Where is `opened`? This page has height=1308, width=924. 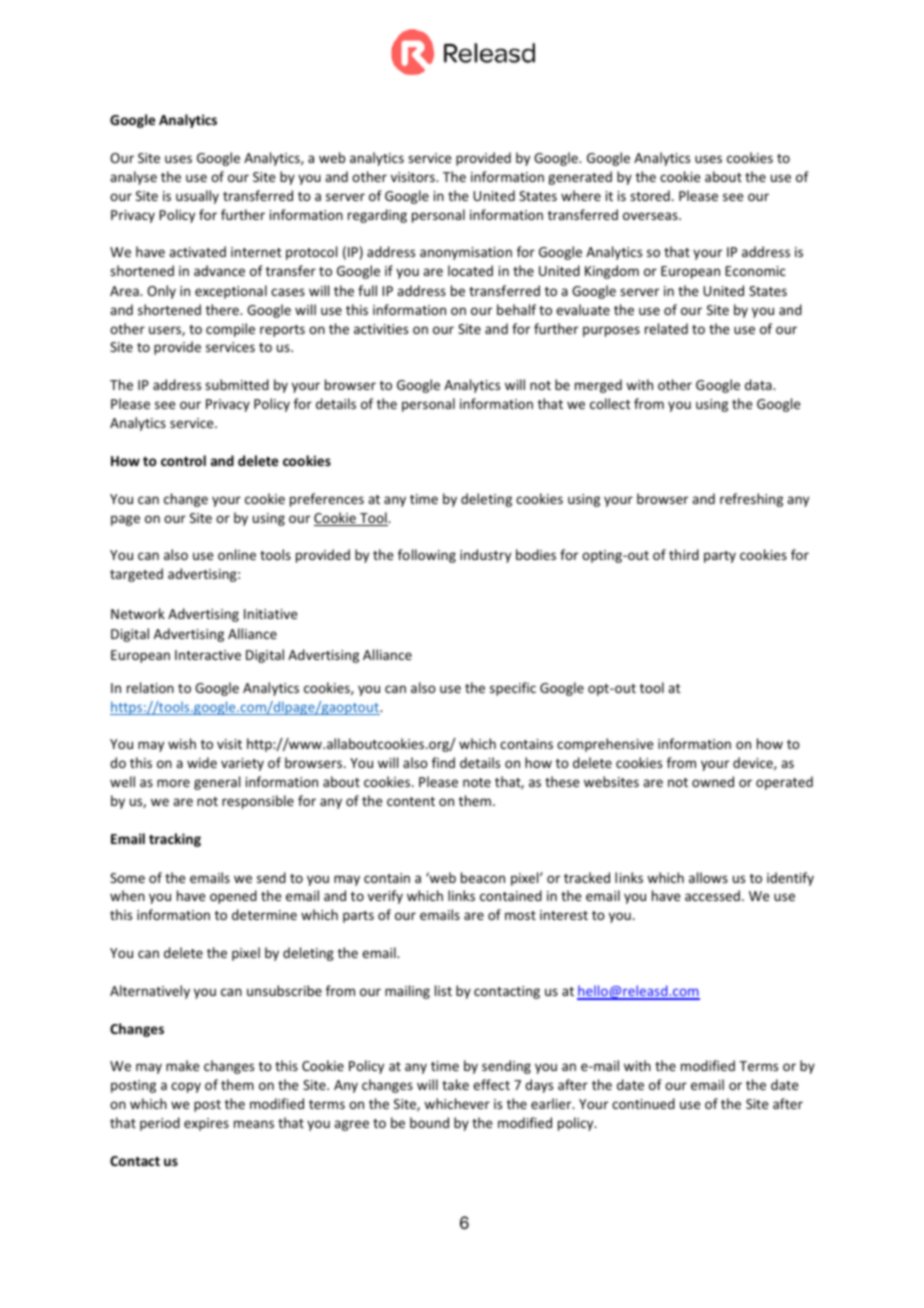
opened is located at coordinates (233, 897).
